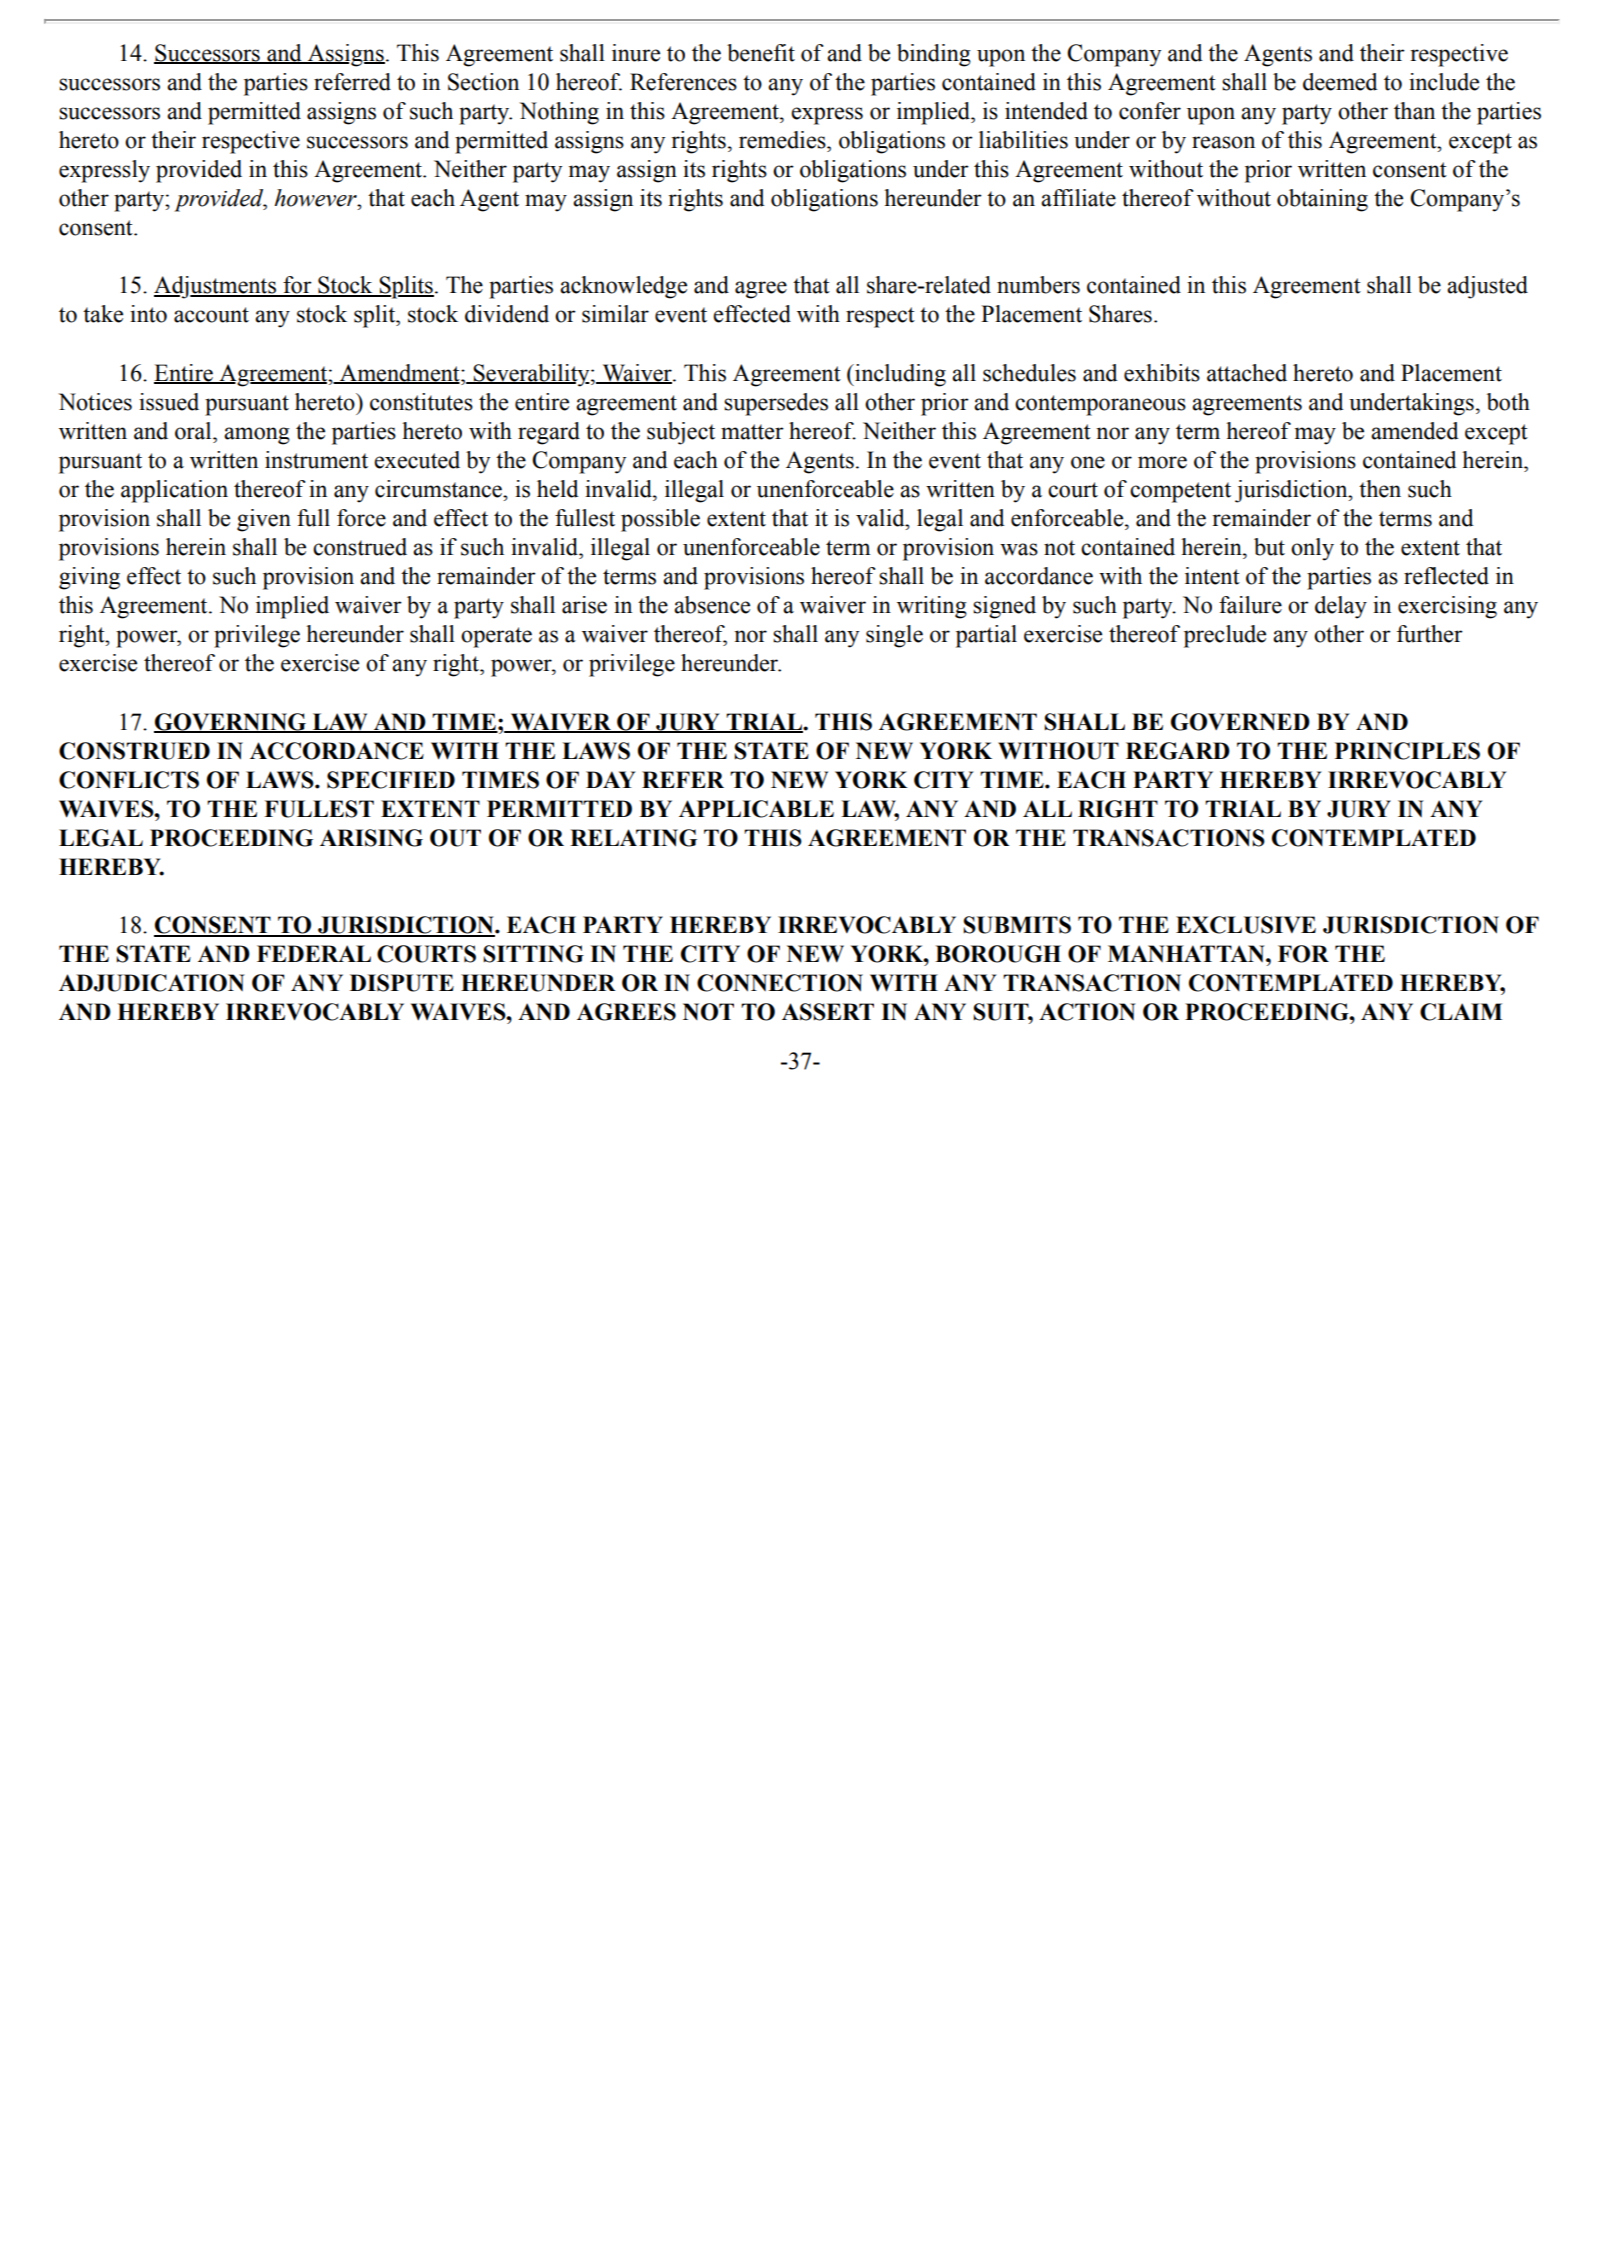 Image resolution: width=1602 pixels, height=2267 pixels. What do you see at coordinates (264, 520) in the screenshot?
I see `given` at bounding box center [264, 520].
